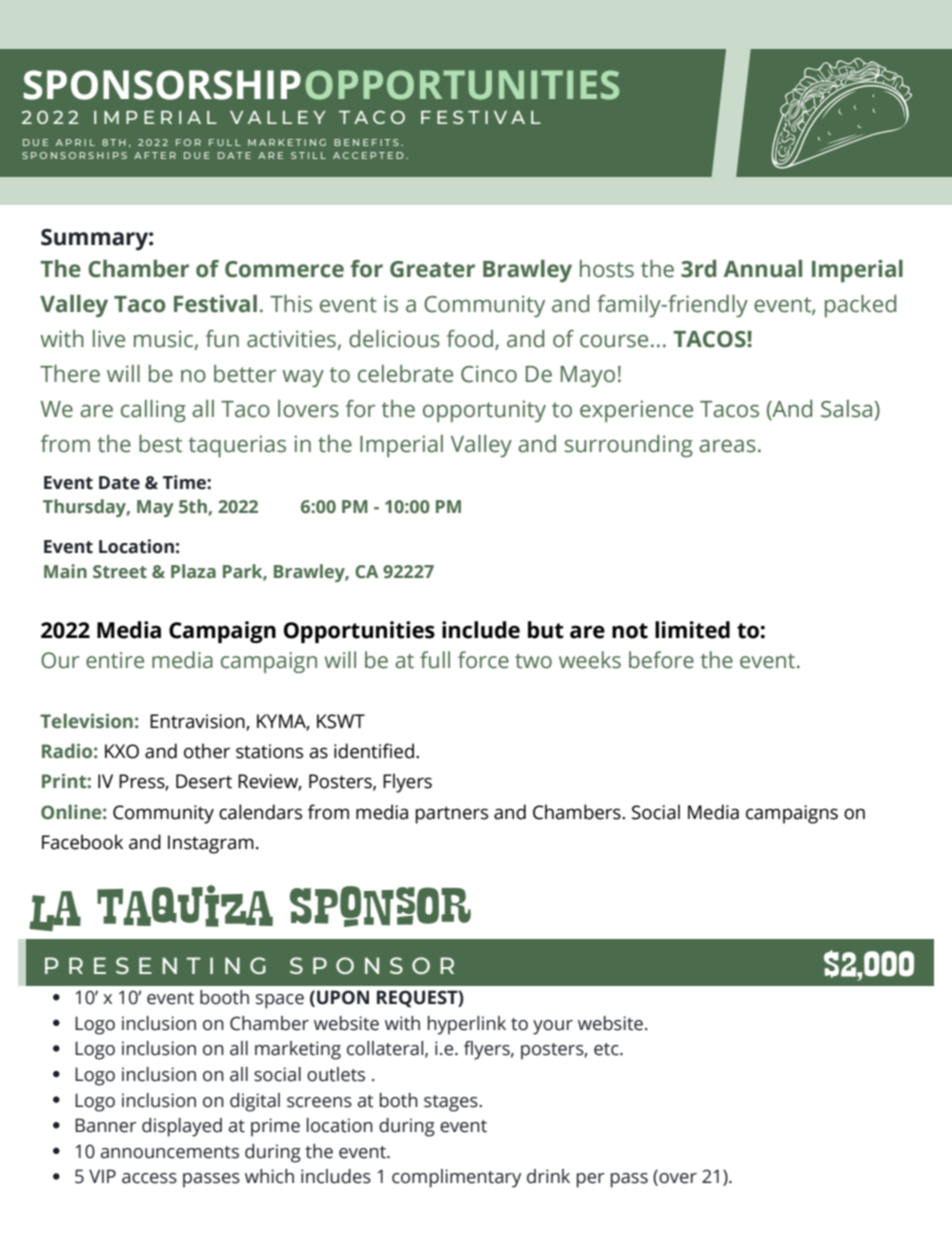  I want to click on hyperlink, so click(467, 1025).
